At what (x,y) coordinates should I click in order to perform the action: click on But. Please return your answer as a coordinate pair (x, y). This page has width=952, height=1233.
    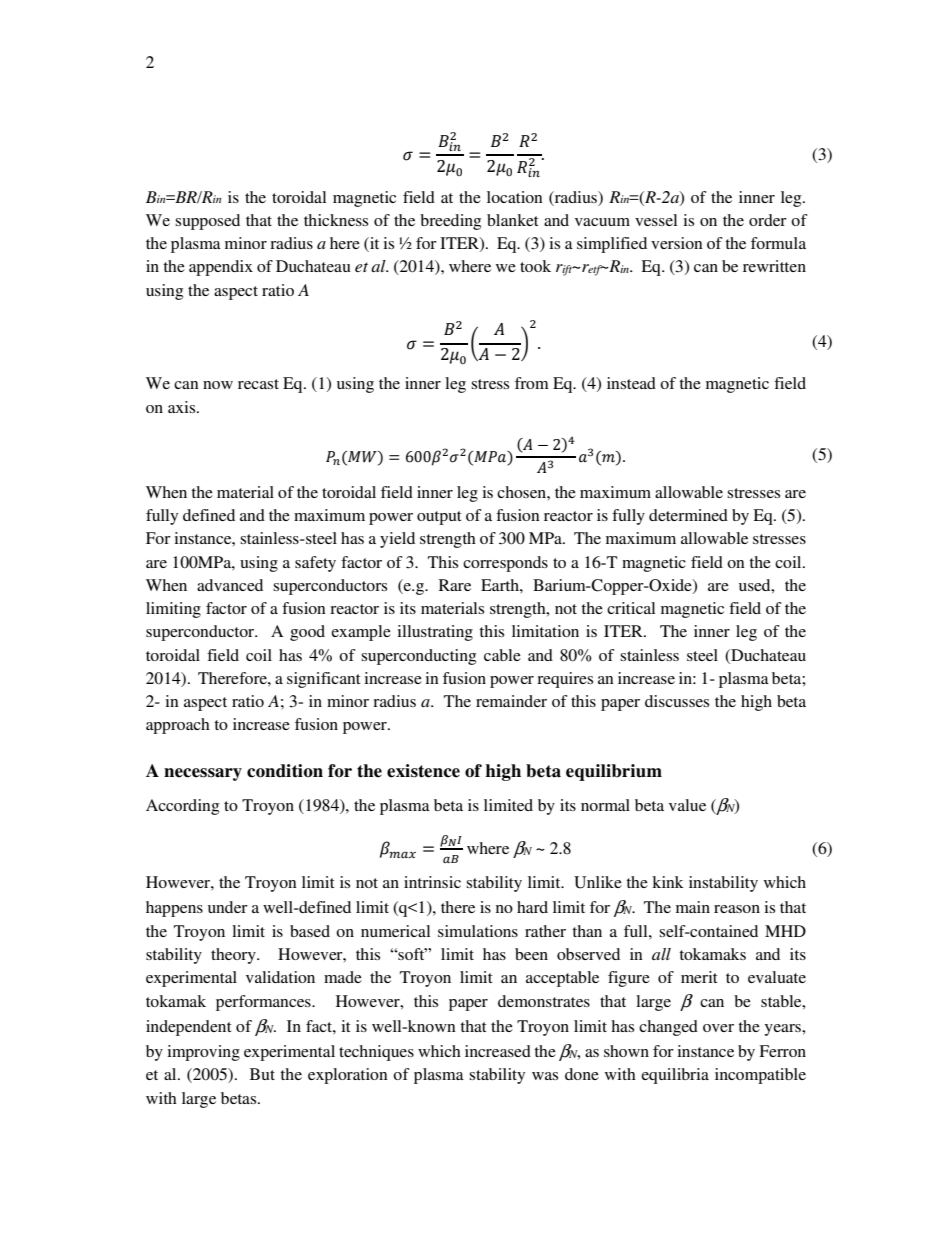
    Looking at the image, I should click on (262, 1074).
